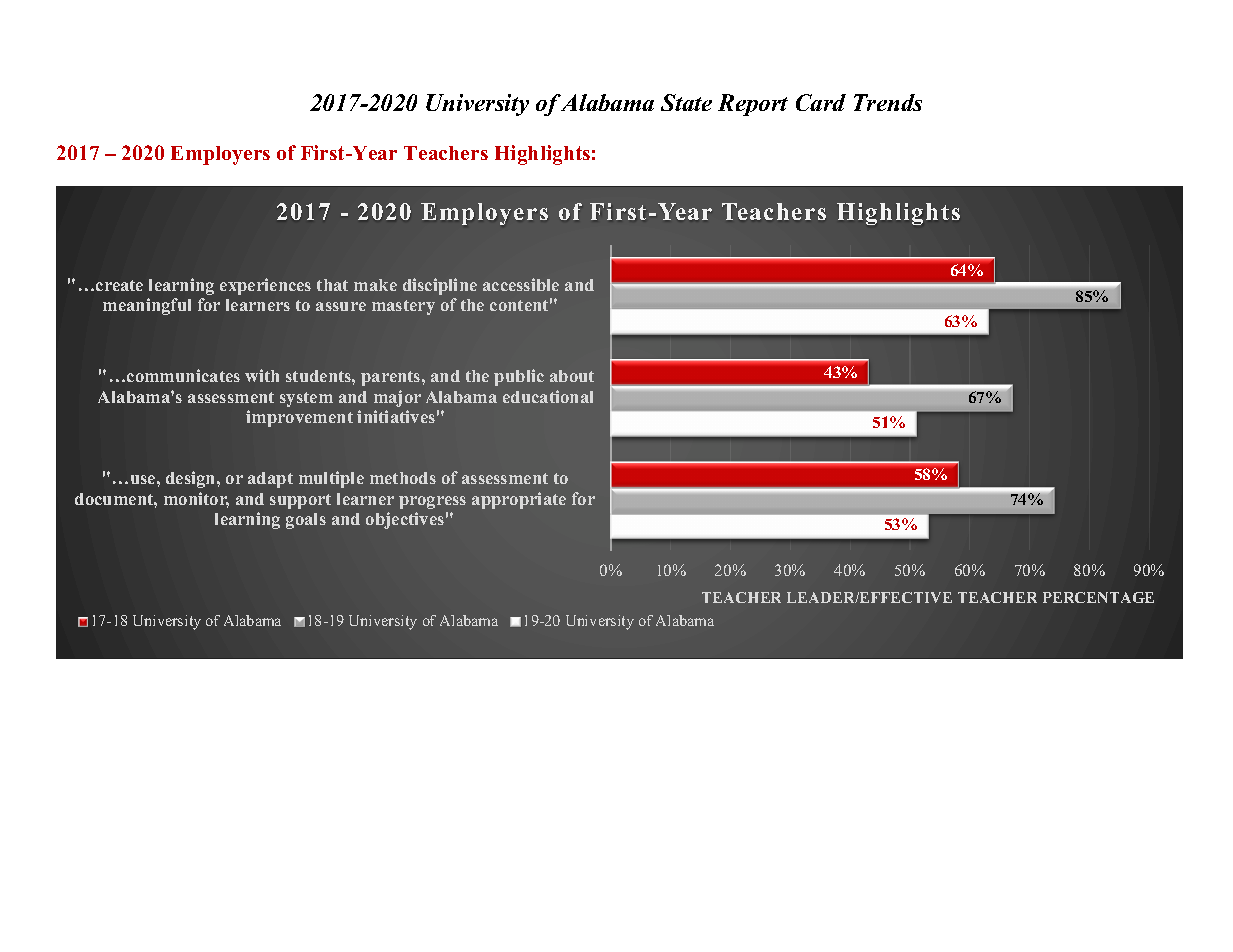 The image size is (1233, 952). What do you see at coordinates (1098, 597) in the image?
I see `PERCENTAGE` at bounding box center [1098, 597].
